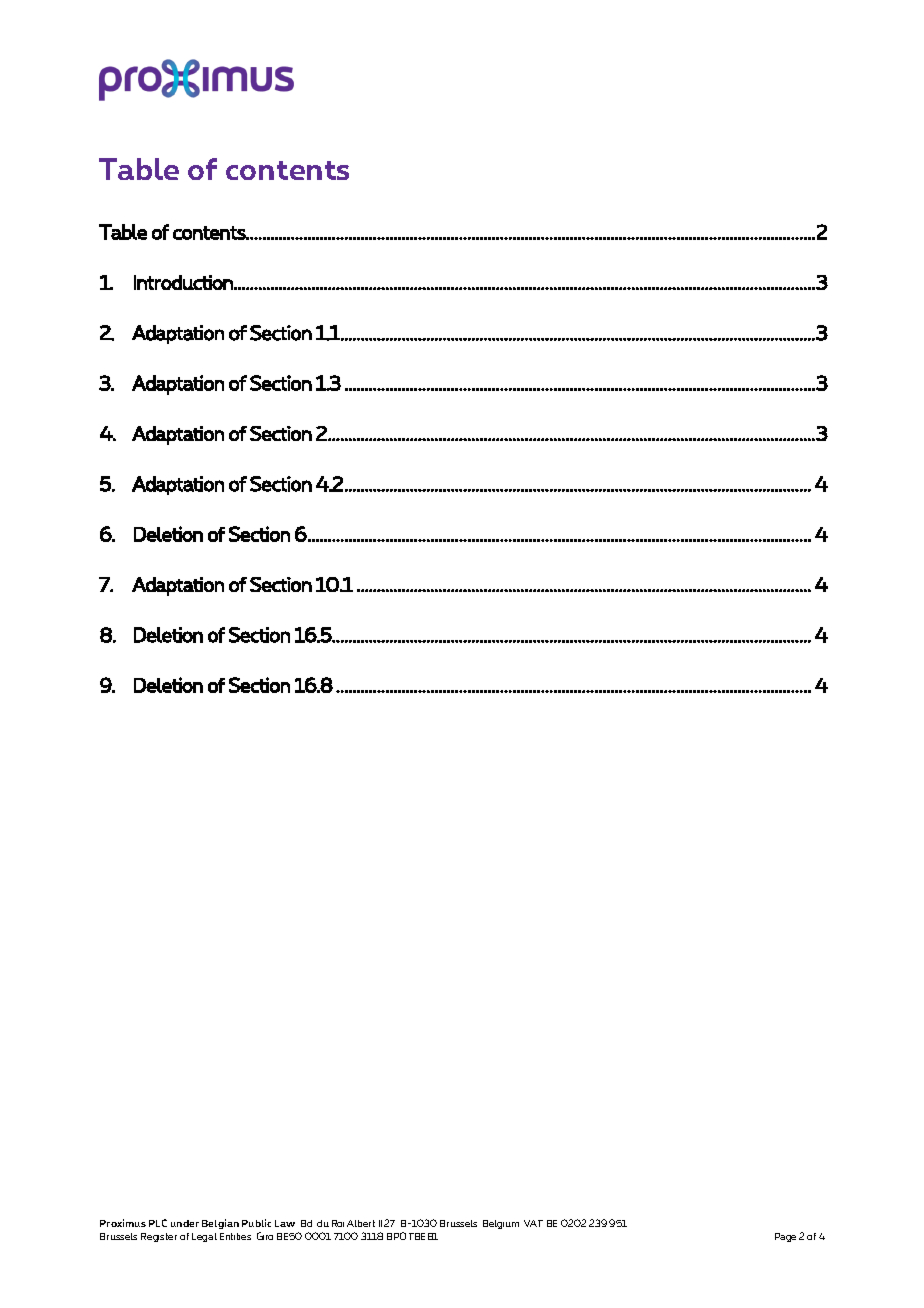  Describe the element at coordinates (204, 1237) in the page. I see `Legal` at that location.
